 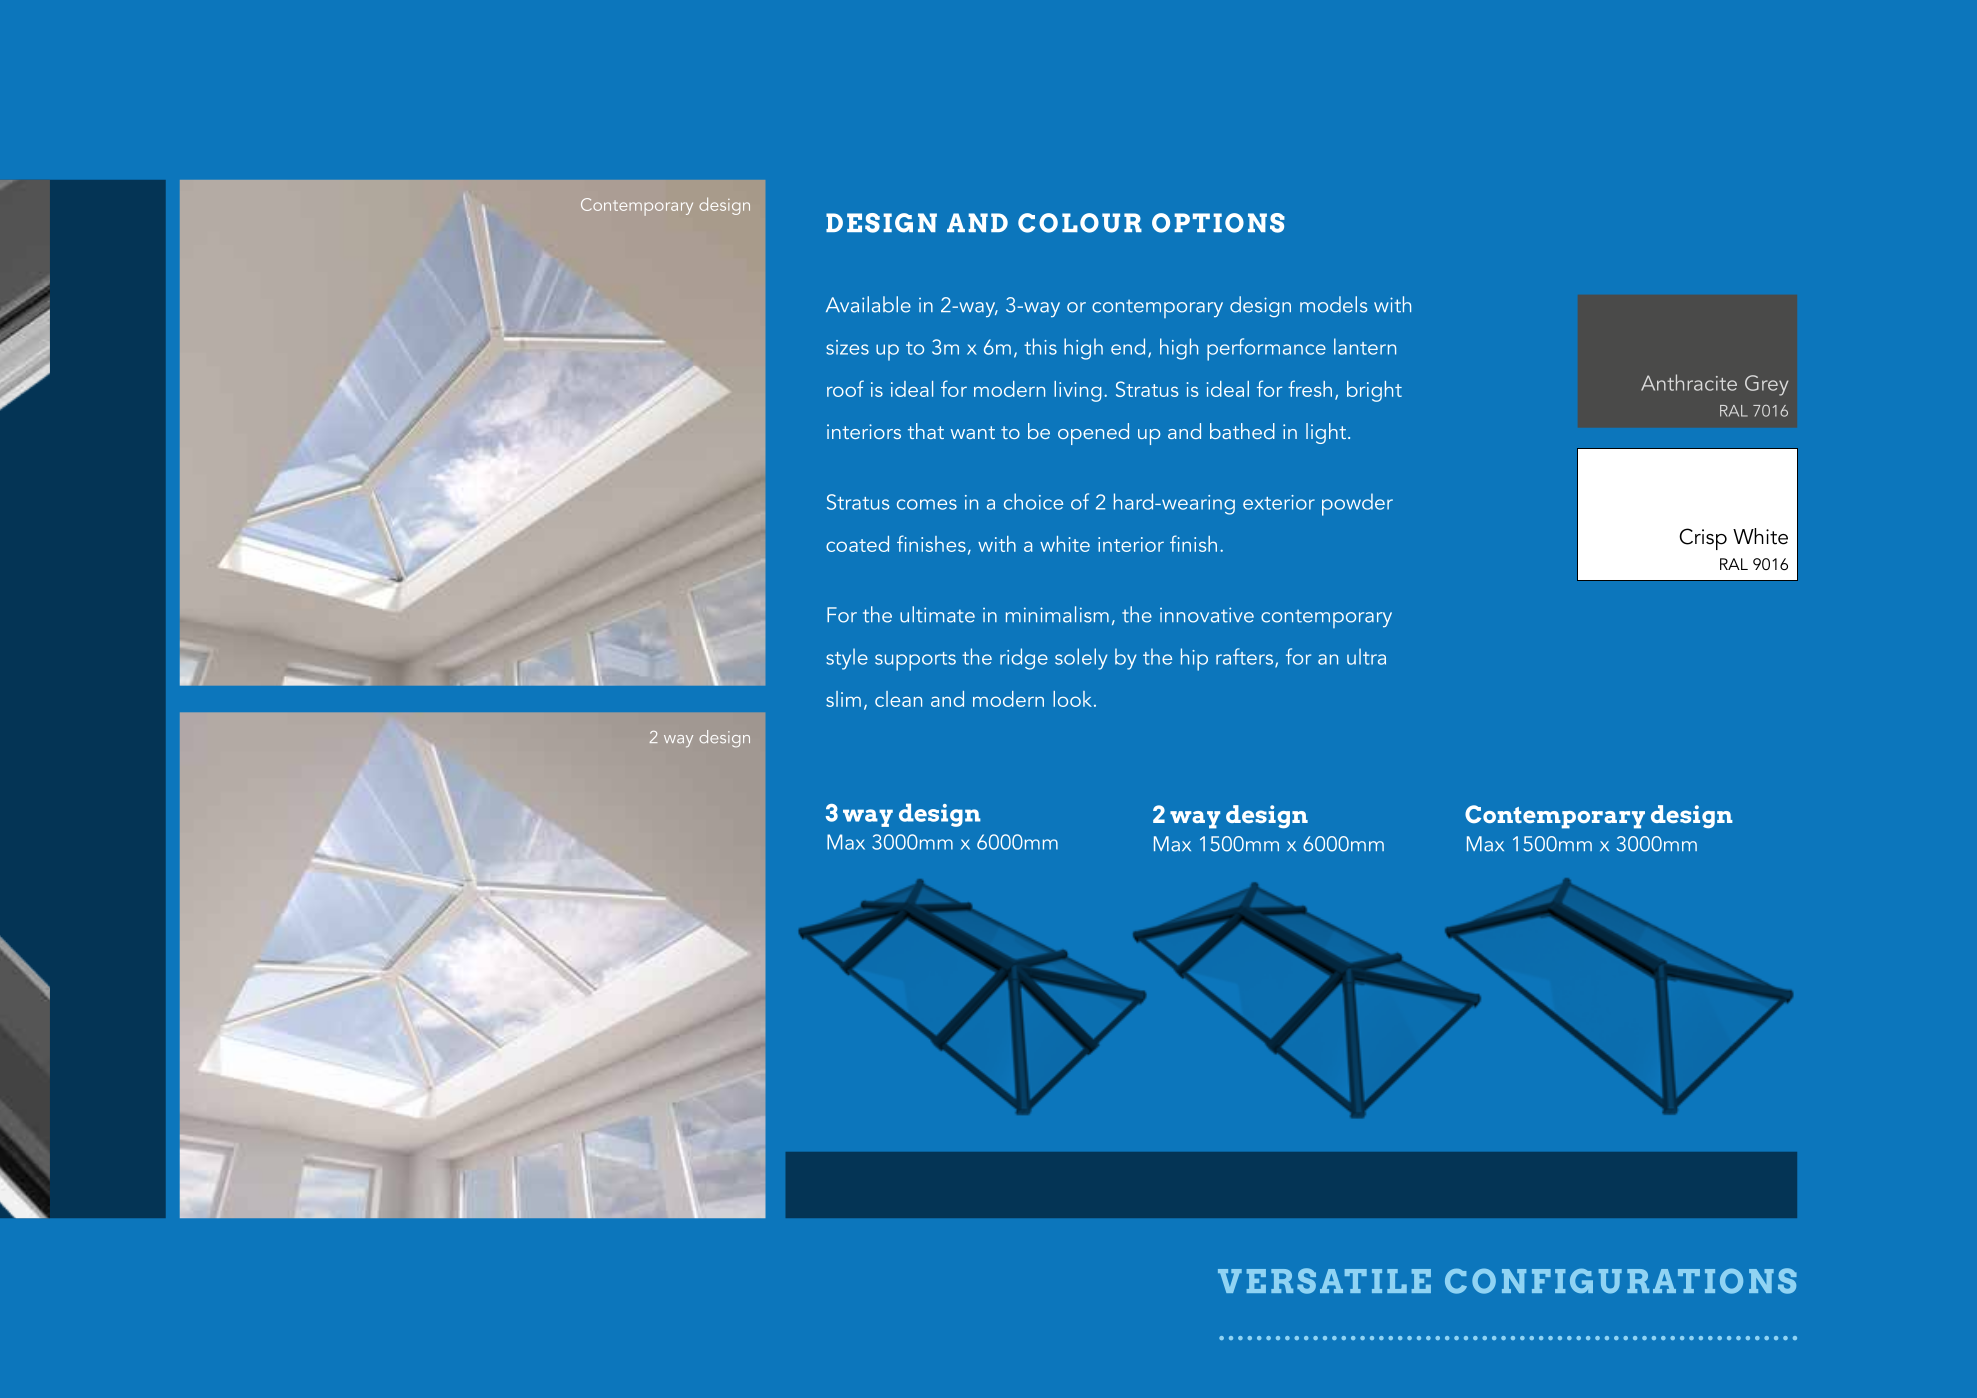 What do you see at coordinates (1621, 1281) in the screenshot?
I see `CONFIGURATIONS` at bounding box center [1621, 1281].
